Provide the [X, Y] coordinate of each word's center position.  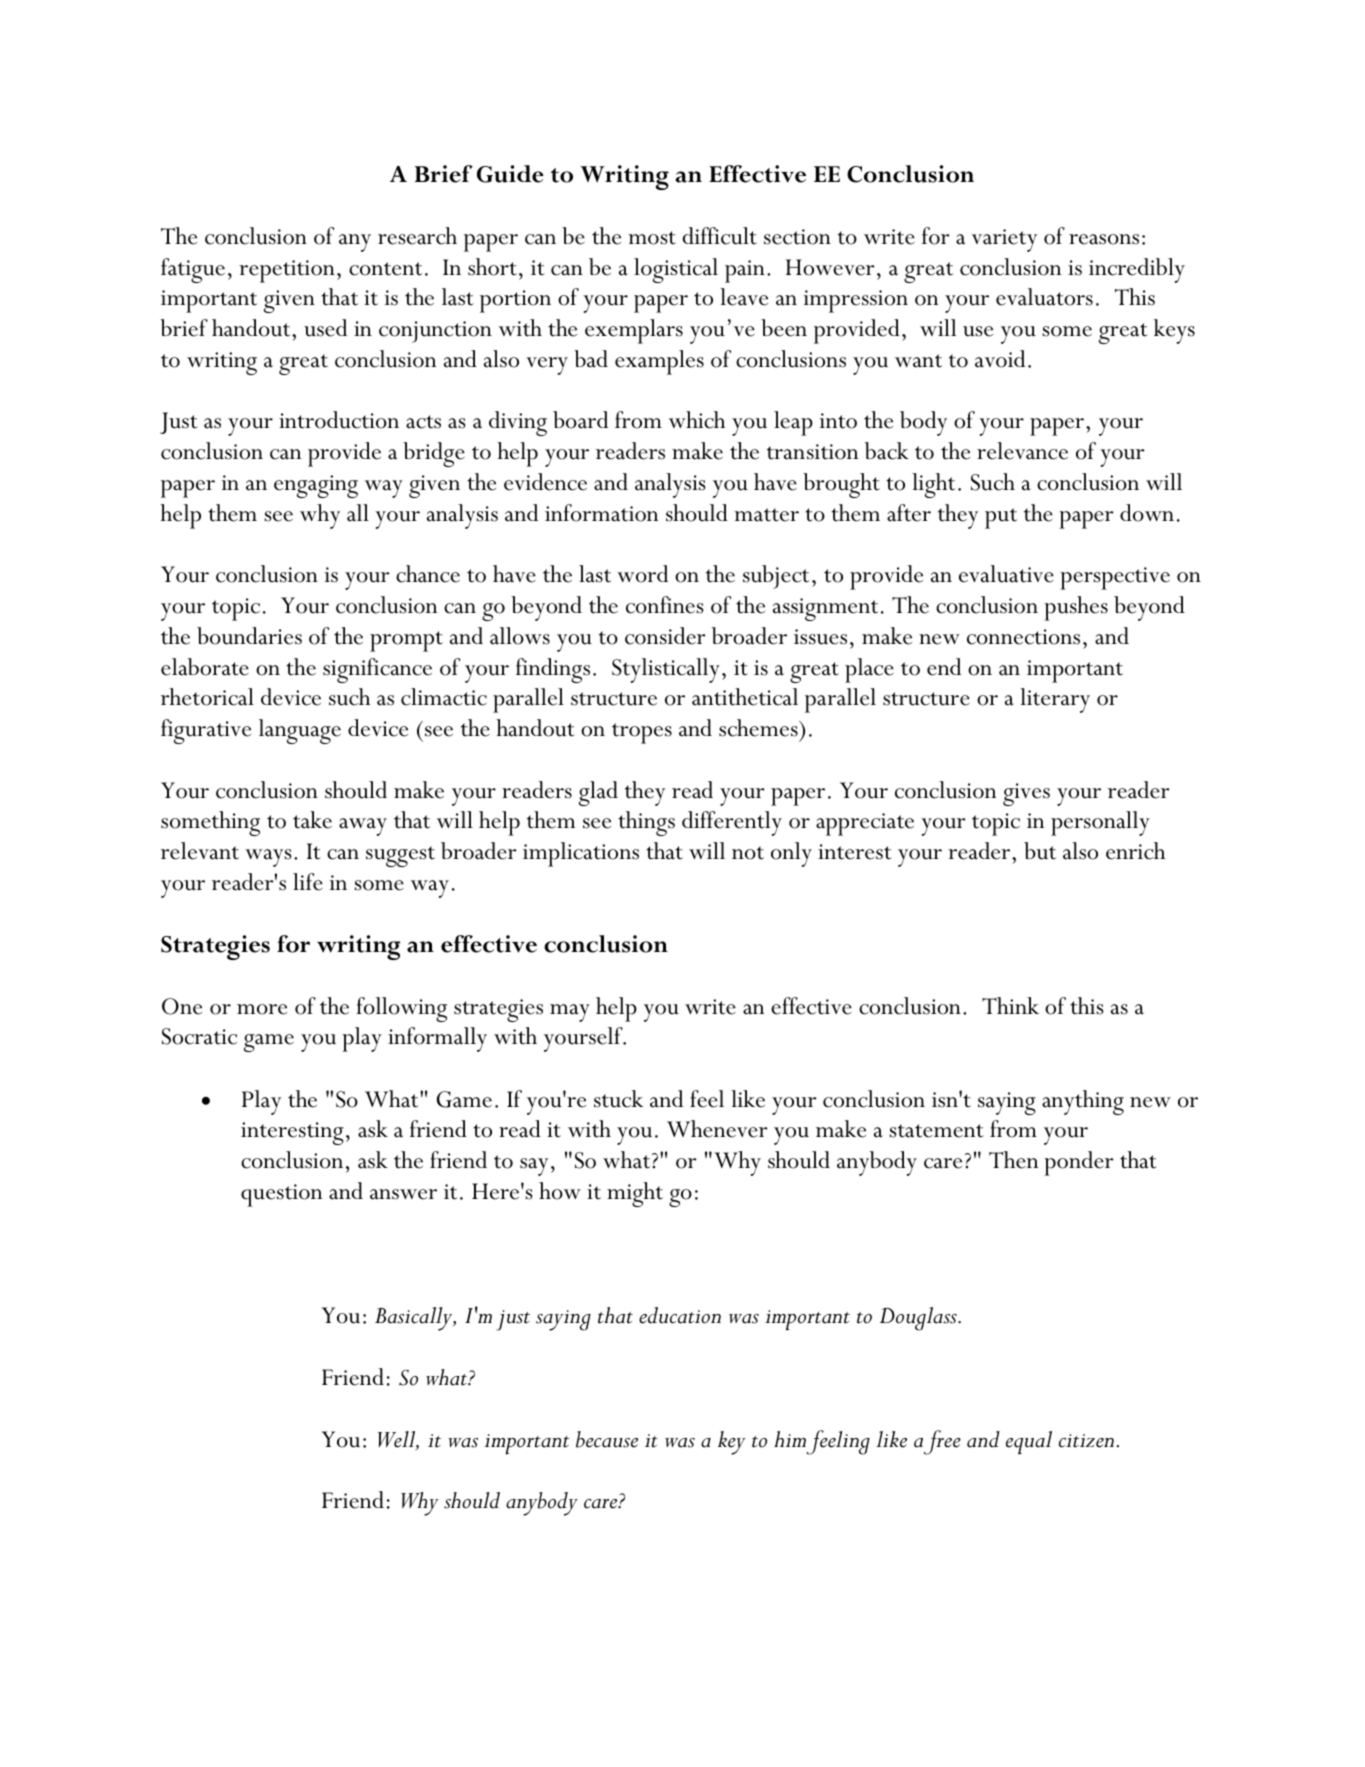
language [300, 731]
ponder [1079, 1163]
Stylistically [666, 670]
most [652, 238]
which [697, 420]
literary [1055, 700]
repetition [287, 271]
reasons [1104, 239]
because [607, 1439]
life [308, 882]
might [635, 1194]
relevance [1022, 451]
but [1040, 851]
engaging [316, 486]
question [282, 1195]
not [748, 853]
